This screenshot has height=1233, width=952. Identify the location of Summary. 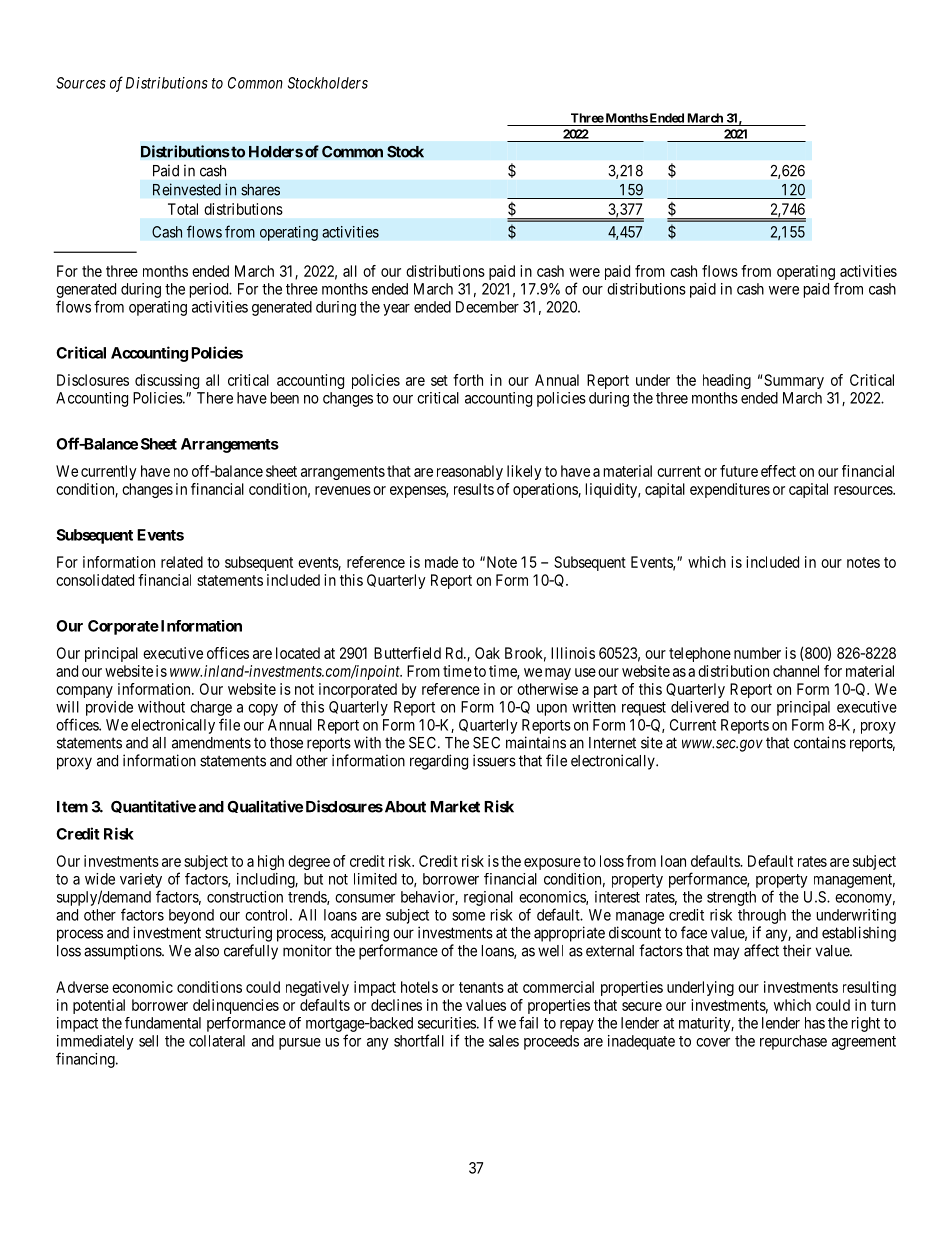
(794, 381).
